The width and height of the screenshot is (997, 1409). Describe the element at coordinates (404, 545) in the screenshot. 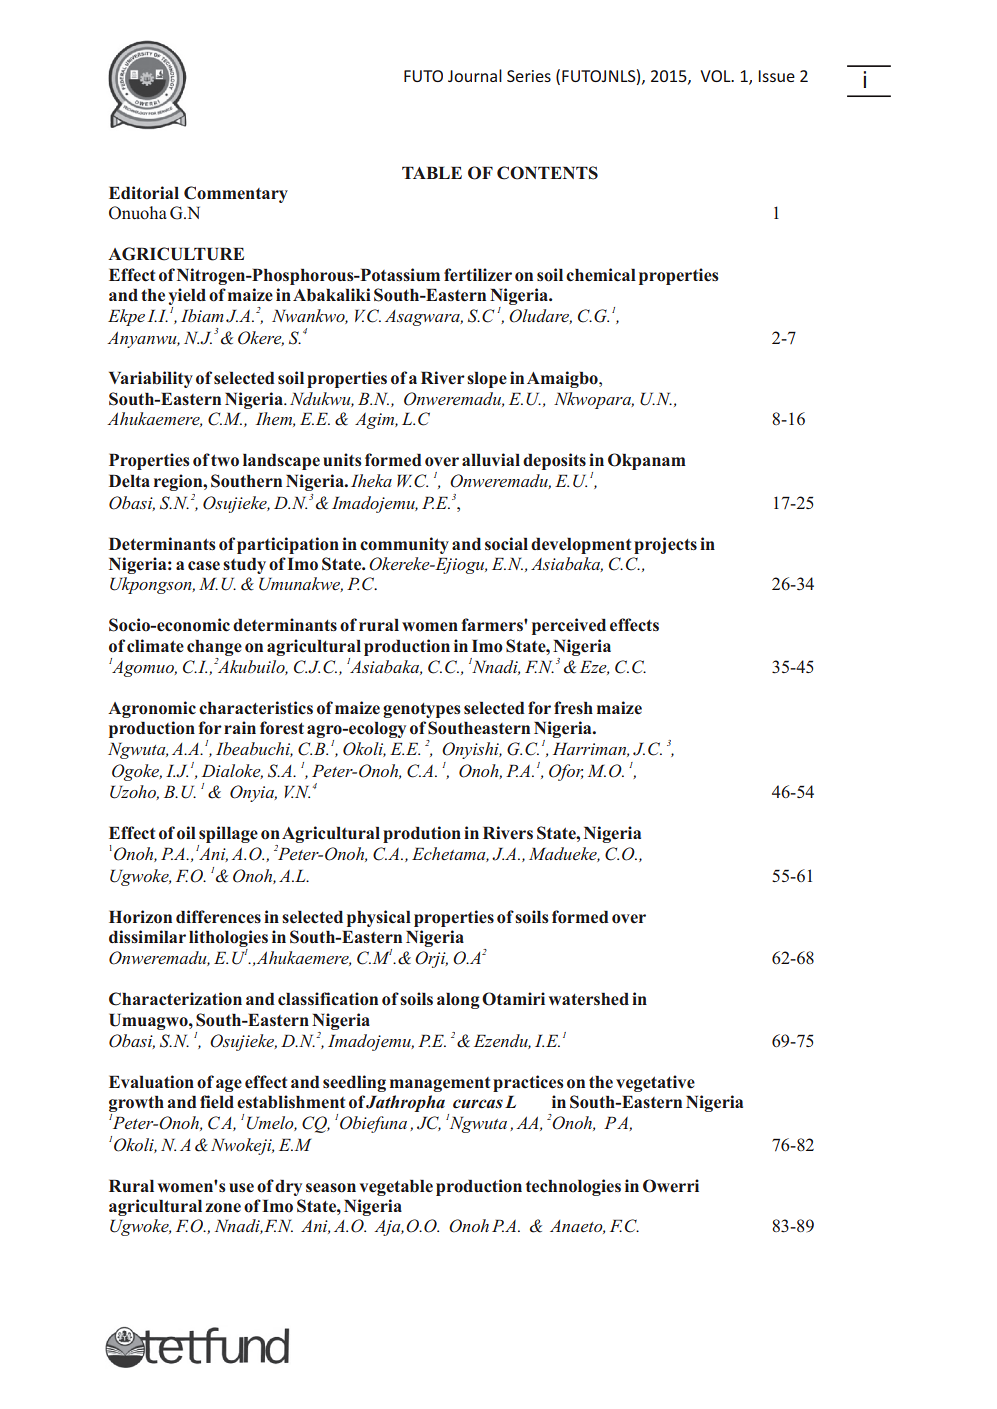

I see `community` at that location.
